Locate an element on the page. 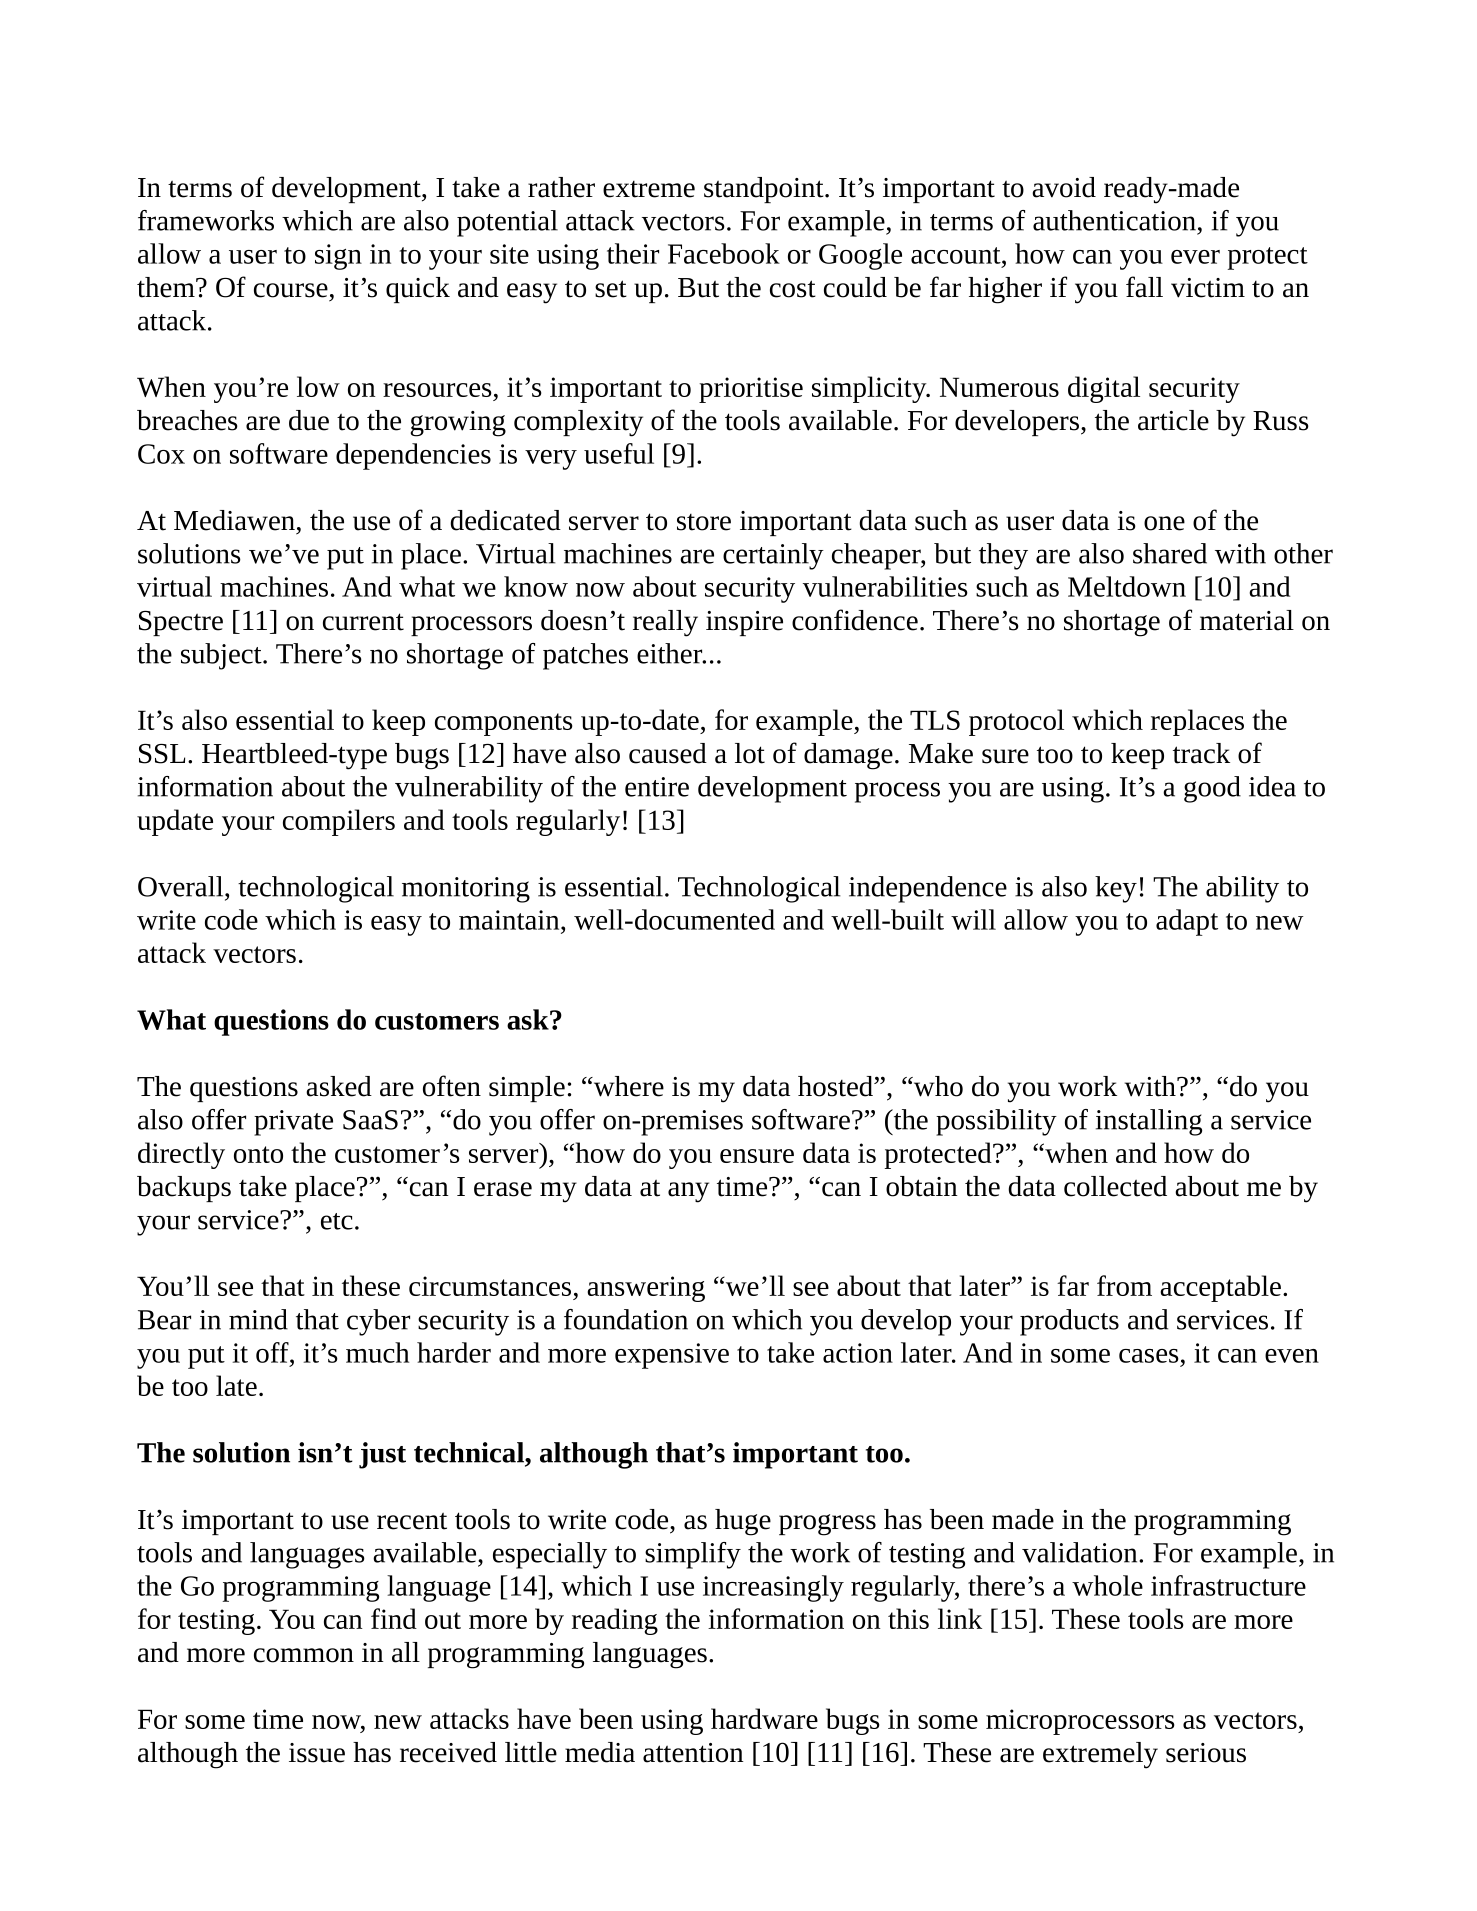 This image has width=1477, height=1911. current is located at coordinates (363, 622).
